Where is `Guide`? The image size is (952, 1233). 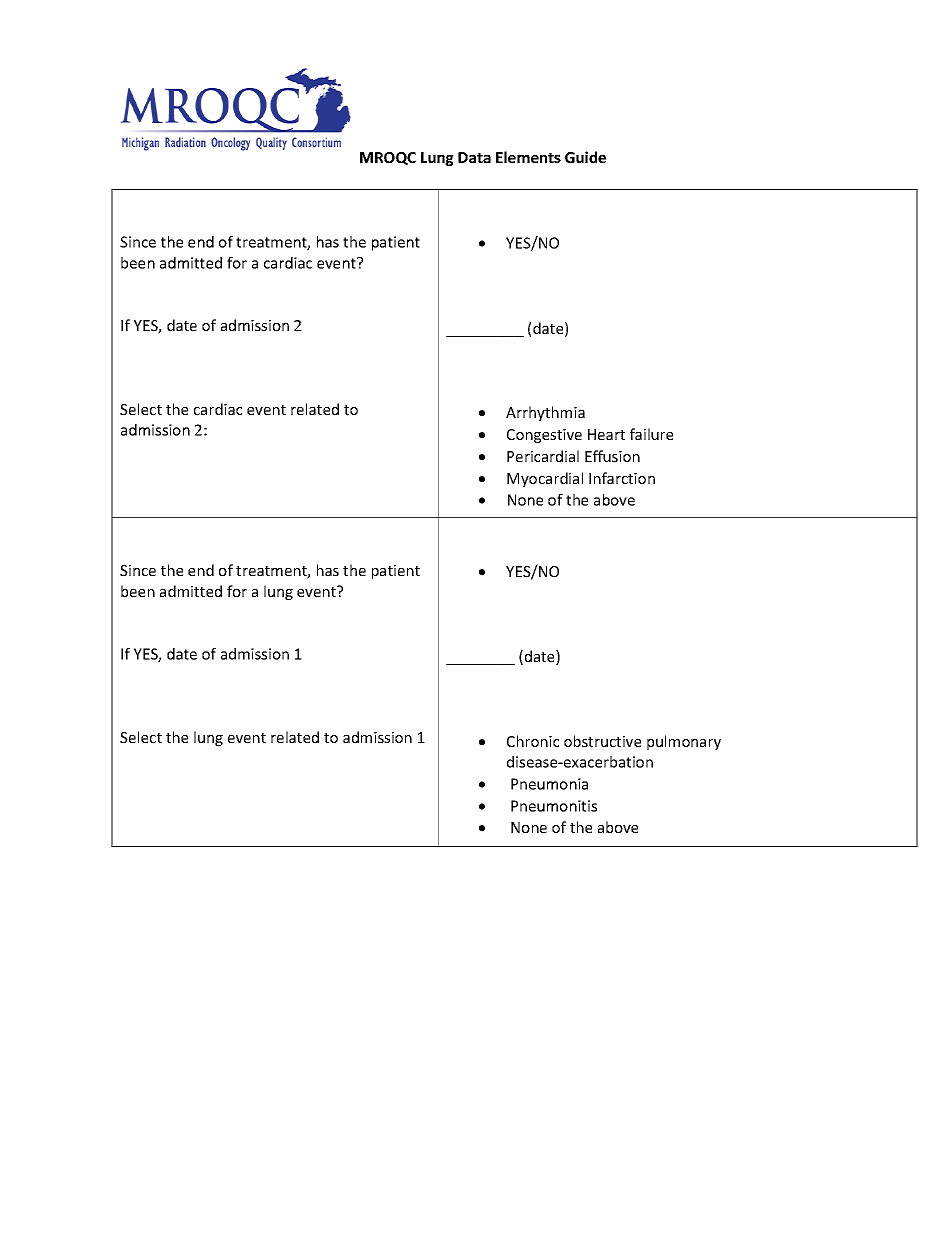 Guide is located at coordinates (585, 157).
